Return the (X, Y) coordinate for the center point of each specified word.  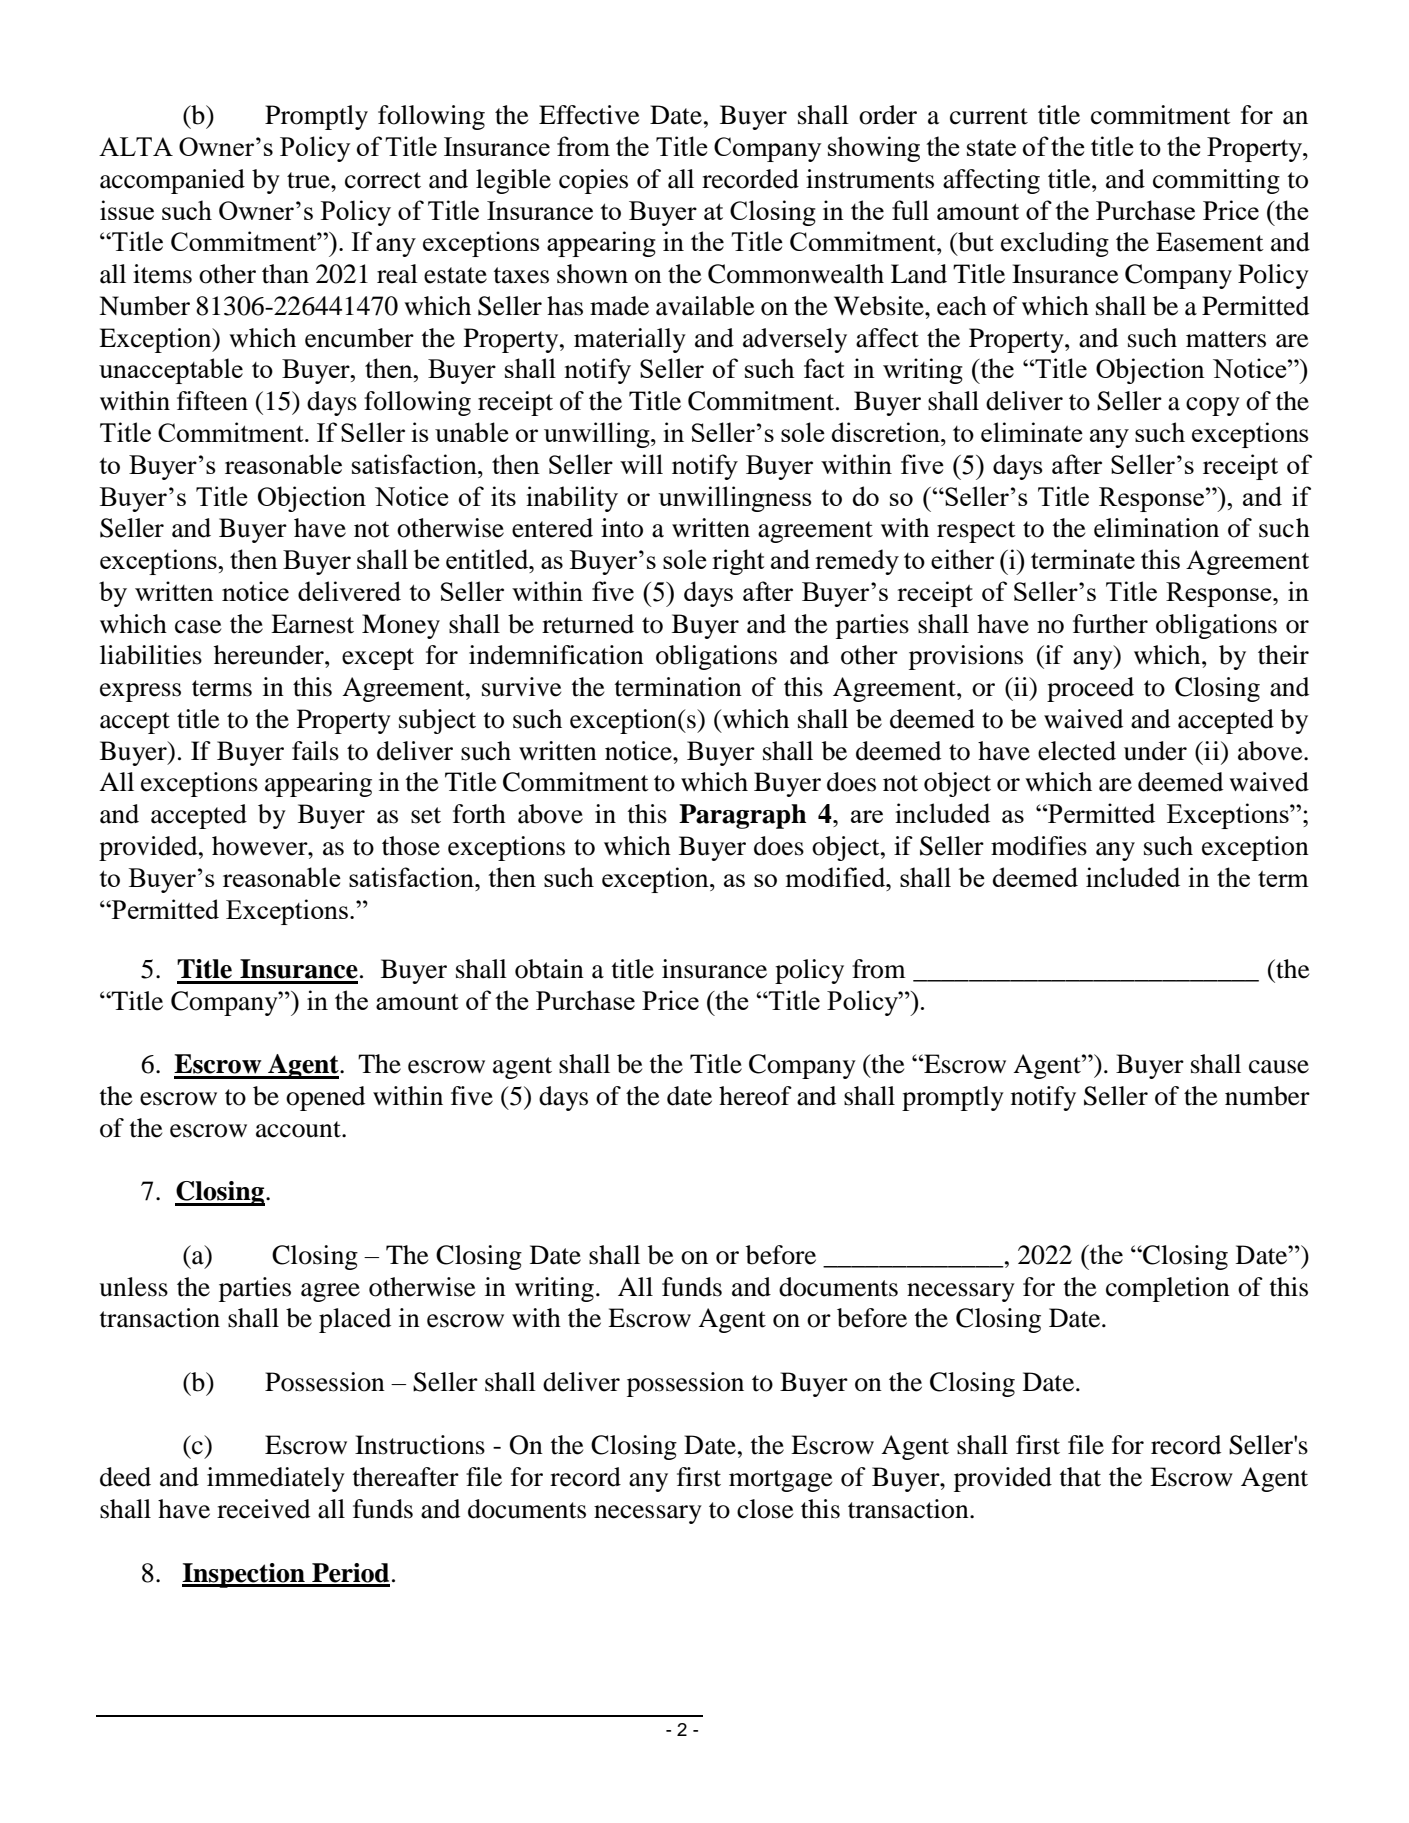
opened (325, 1098)
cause (1279, 1067)
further (1110, 624)
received (263, 1509)
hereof (755, 1096)
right (738, 562)
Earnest (312, 624)
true (309, 180)
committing (1216, 181)
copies (593, 181)
